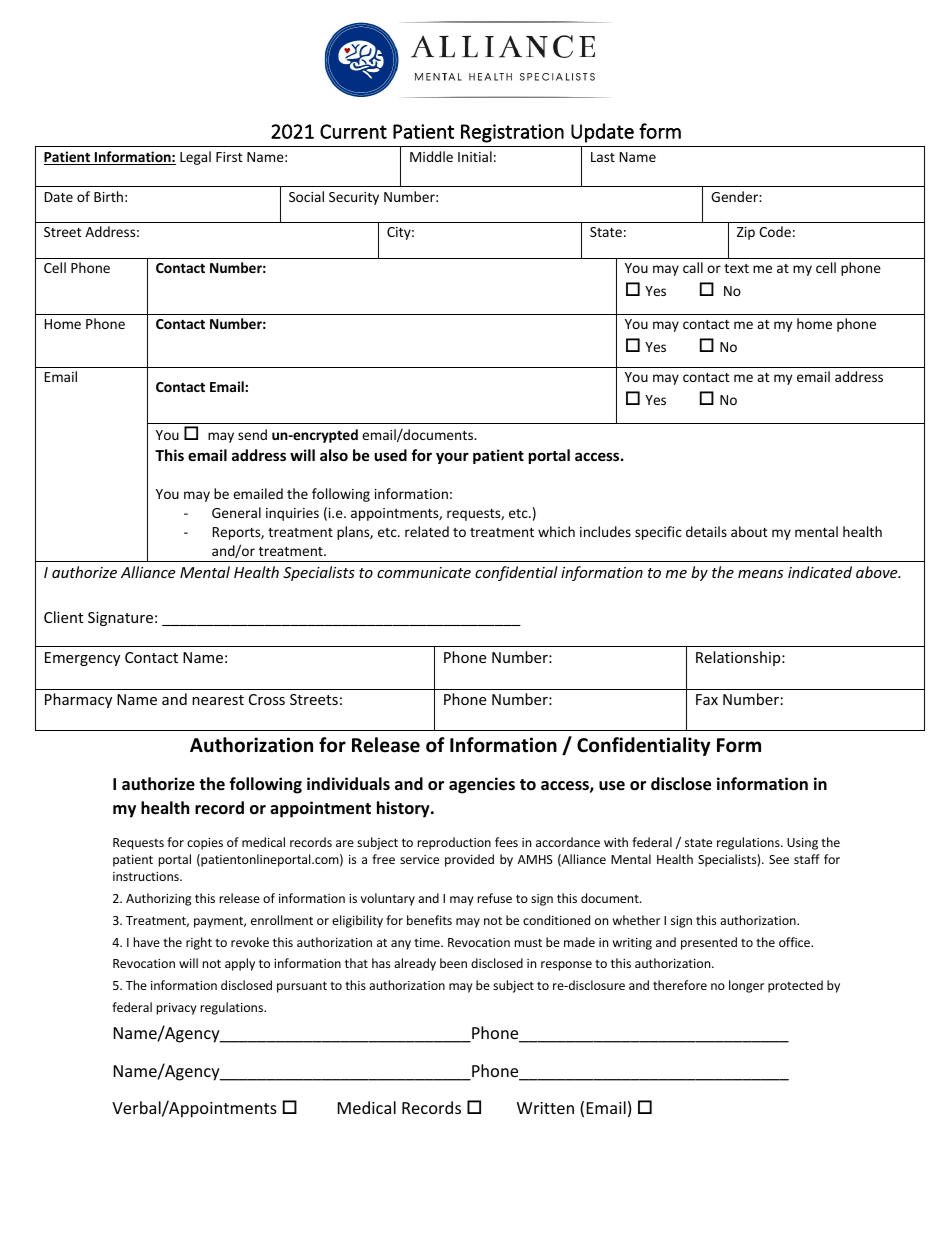 Image resolution: width=952 pixels, height=1233 pixels. Describe the element at coordinates (195, 158) in the image. I see `Legal` at that location.
